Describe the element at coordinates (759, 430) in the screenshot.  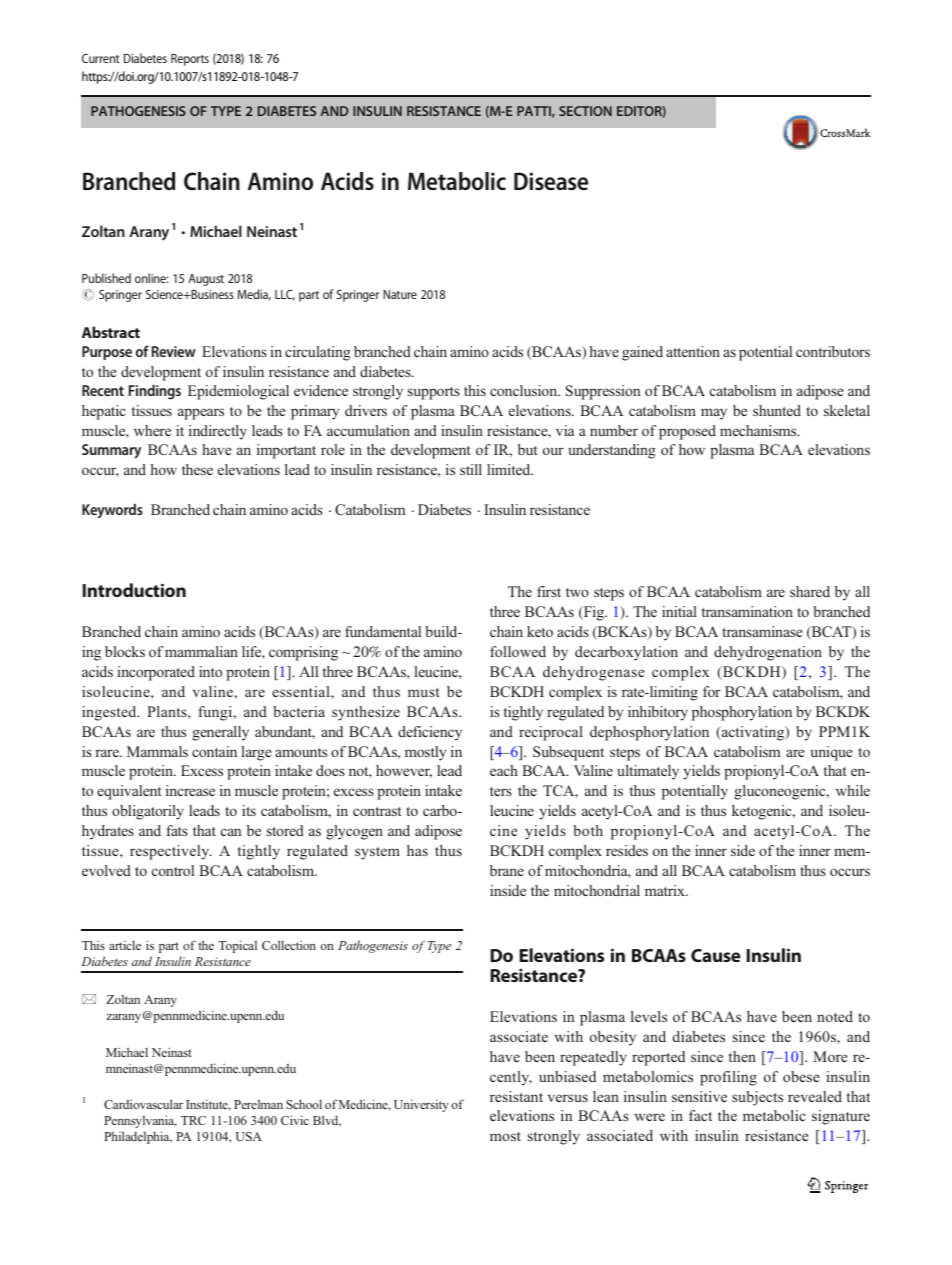
I see `mechanisms` at that location.
